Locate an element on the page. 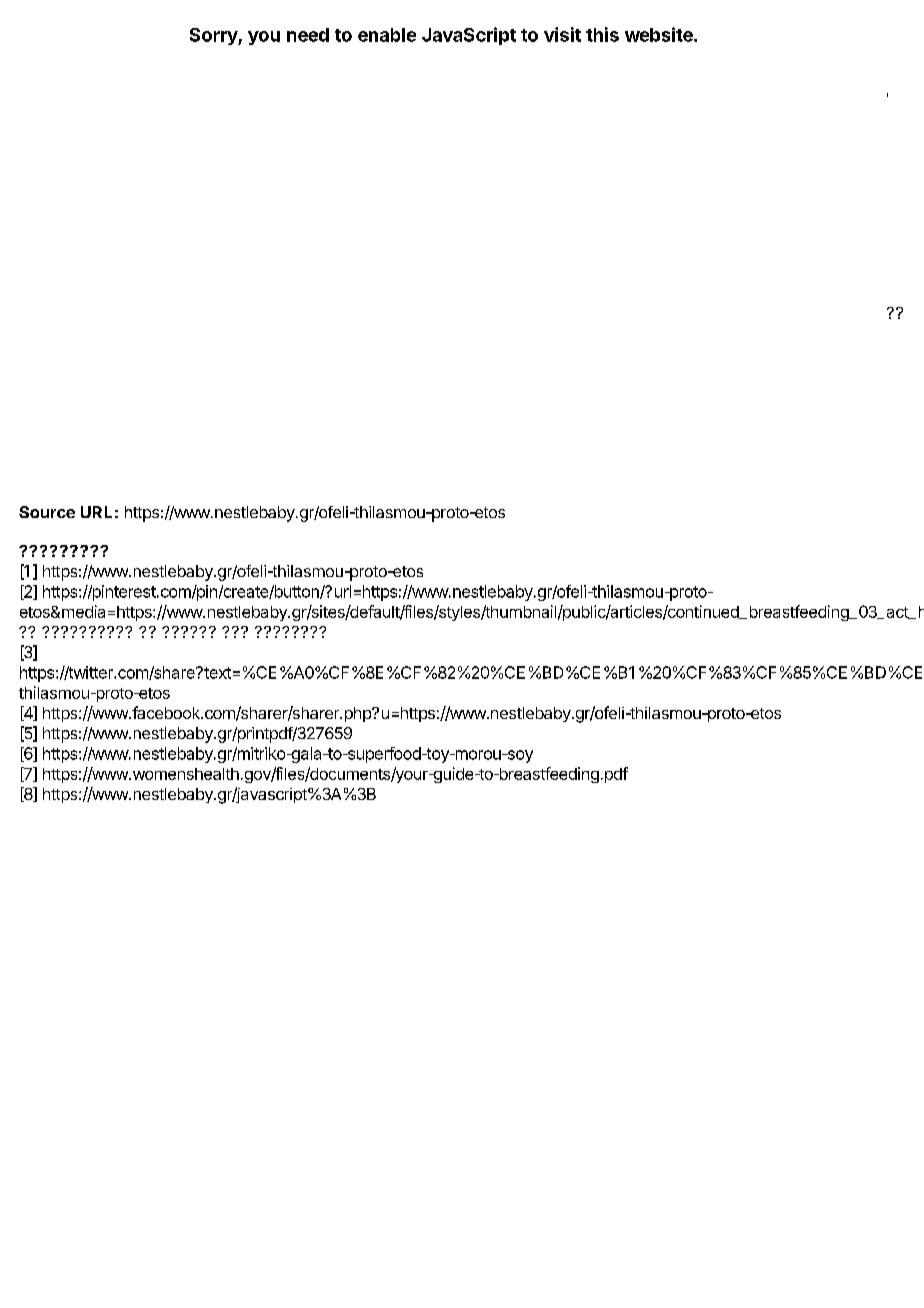  website is located at coordinates (660, 34).
